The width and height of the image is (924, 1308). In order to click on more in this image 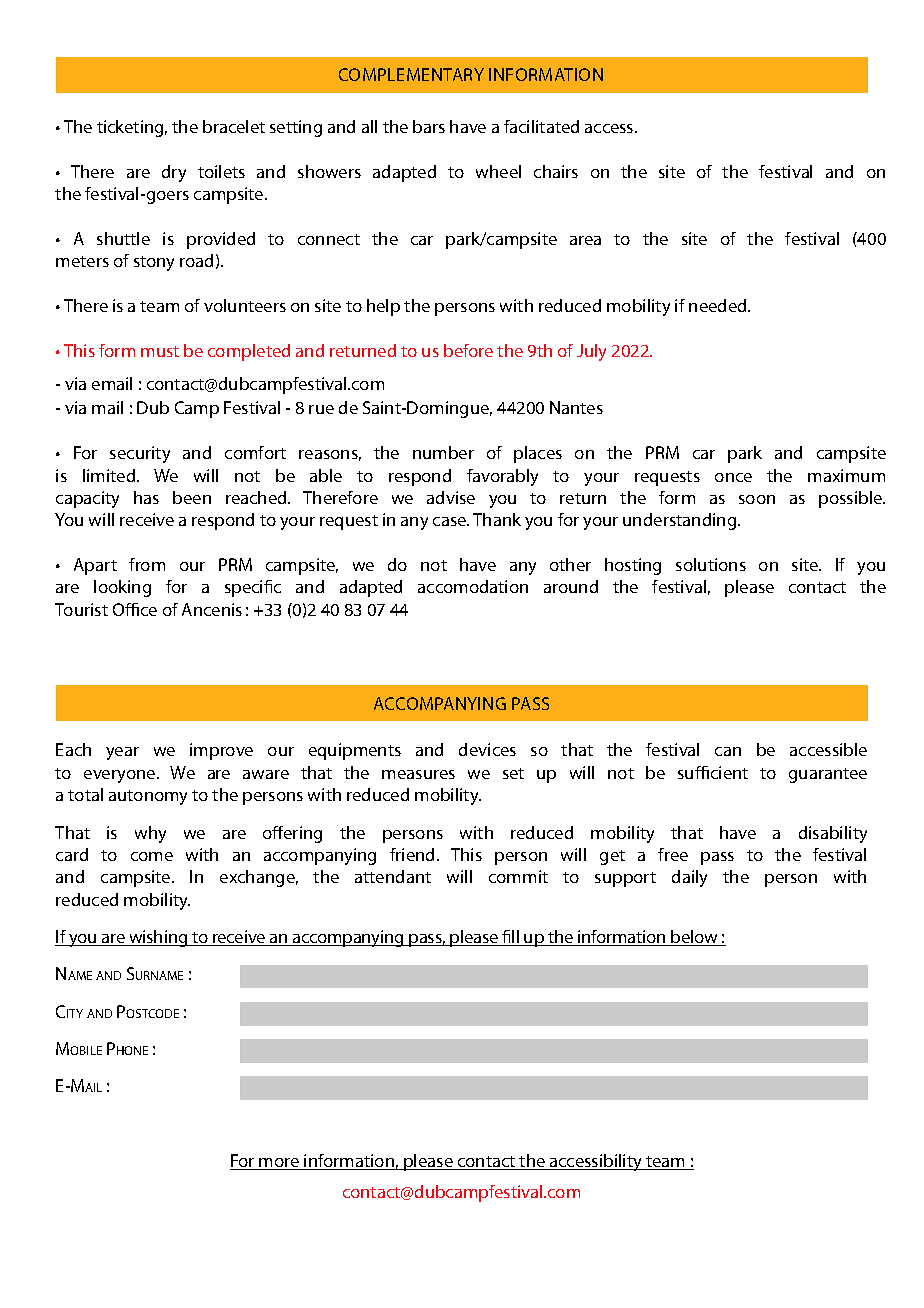, I will do `click(280, 1164)`.
